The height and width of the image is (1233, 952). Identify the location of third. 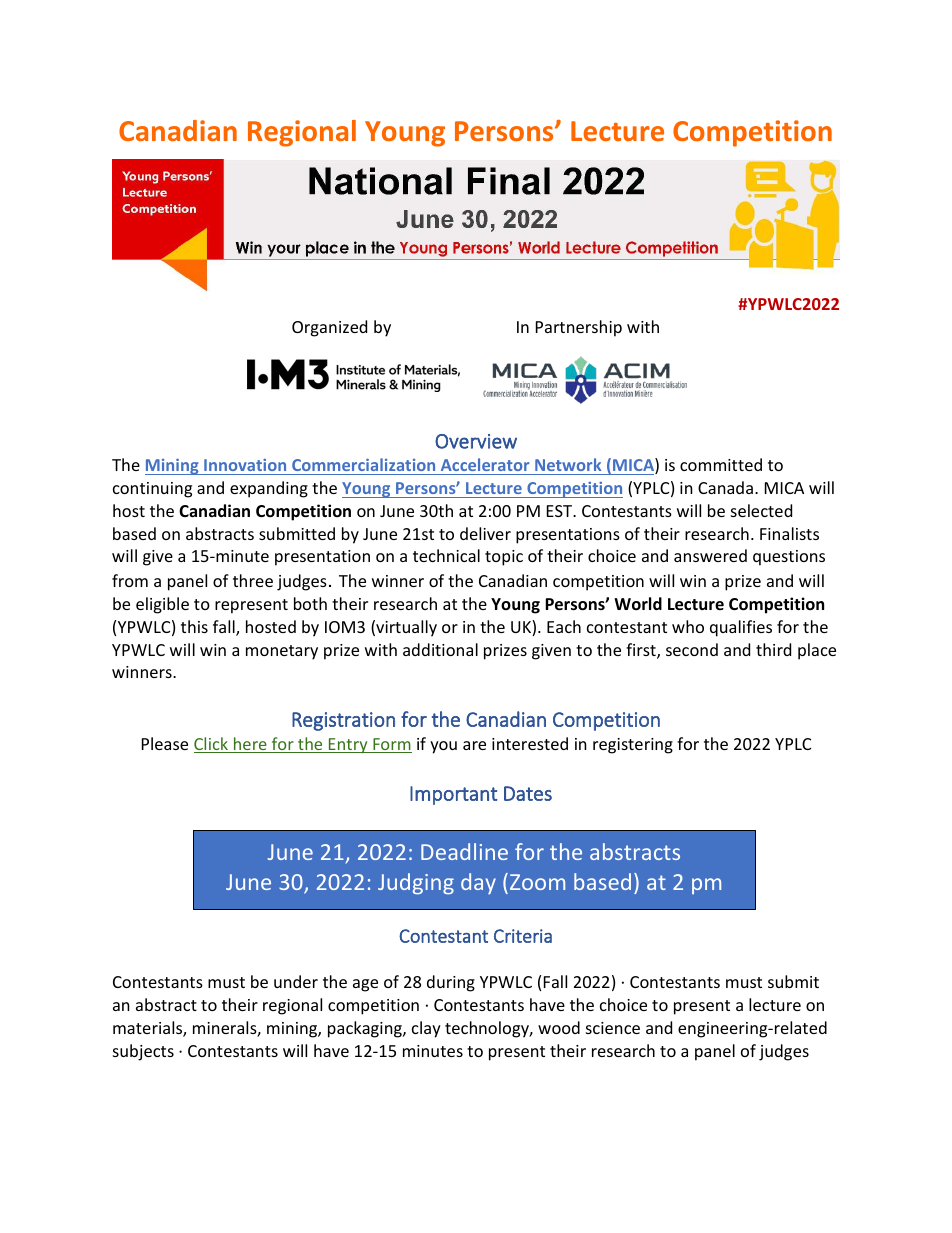
(773, 649).
